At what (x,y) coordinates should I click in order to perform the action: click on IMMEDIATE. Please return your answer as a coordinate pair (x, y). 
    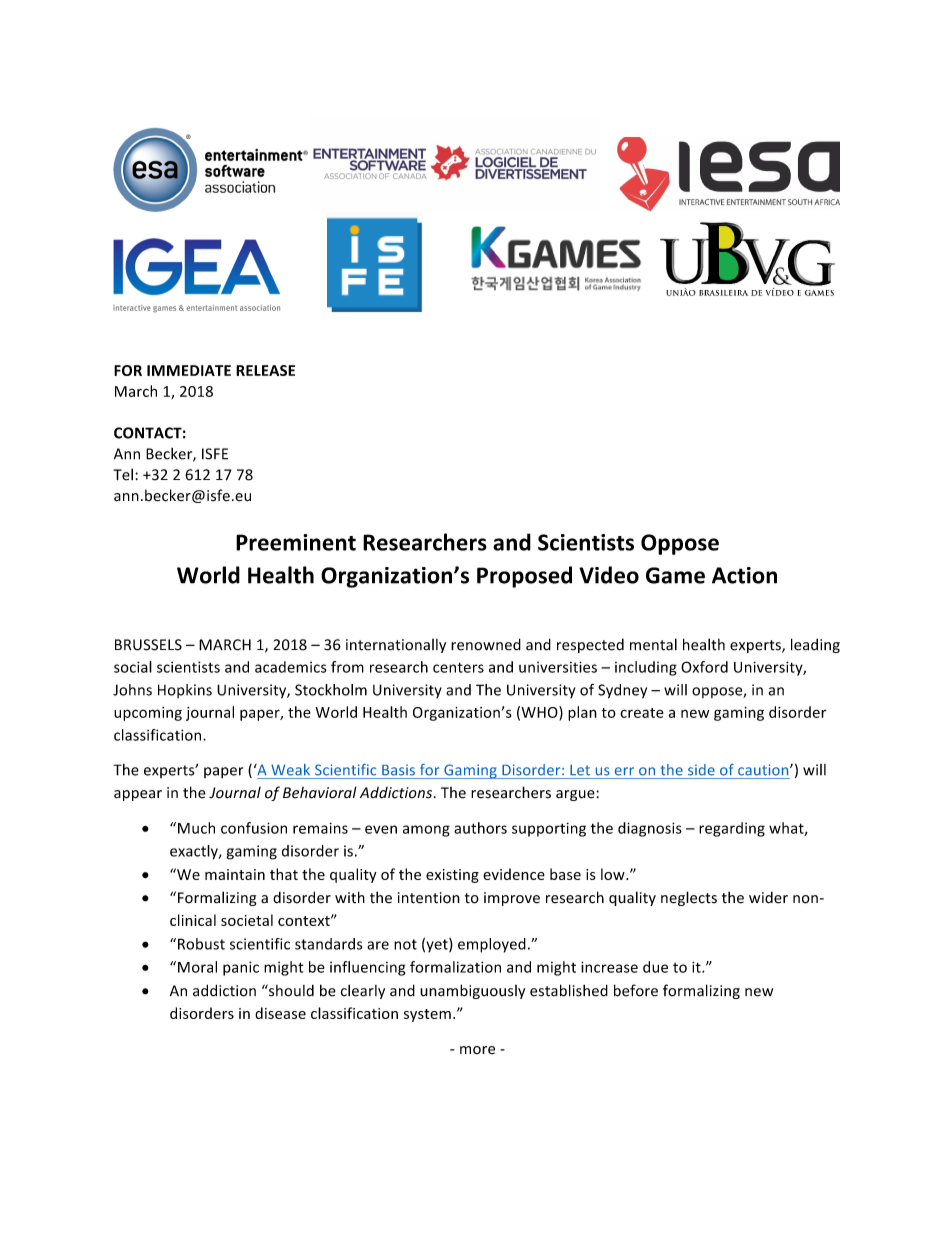
    Looking at the image, I should click on (189, 370).
